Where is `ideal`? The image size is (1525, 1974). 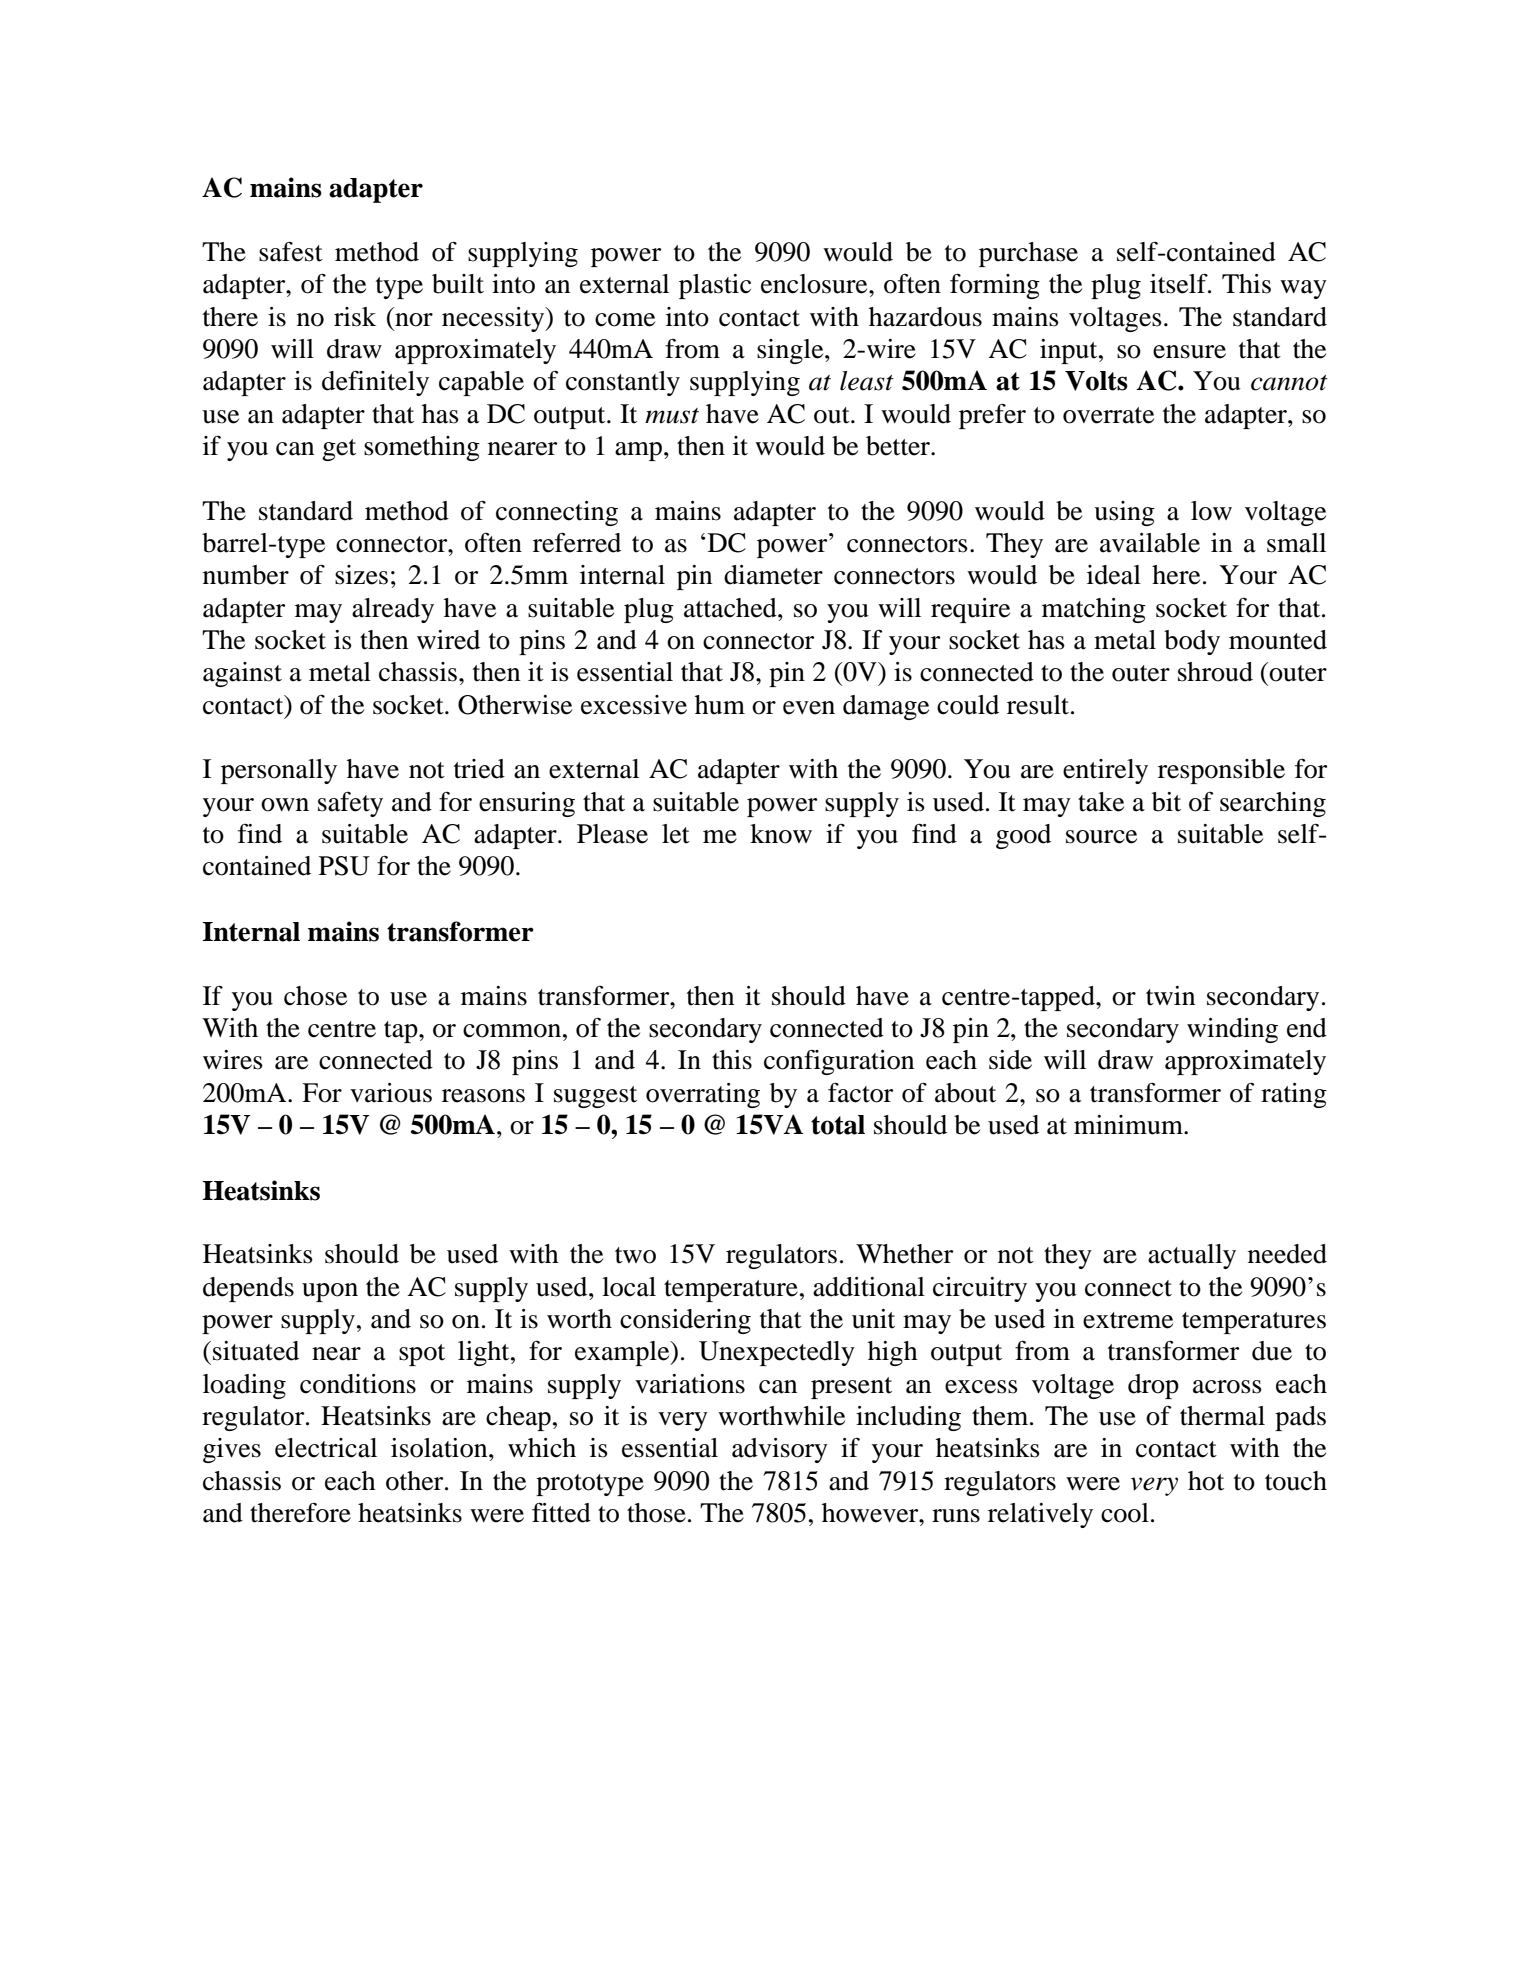 ideal is located at coordinates (1114, 575).
